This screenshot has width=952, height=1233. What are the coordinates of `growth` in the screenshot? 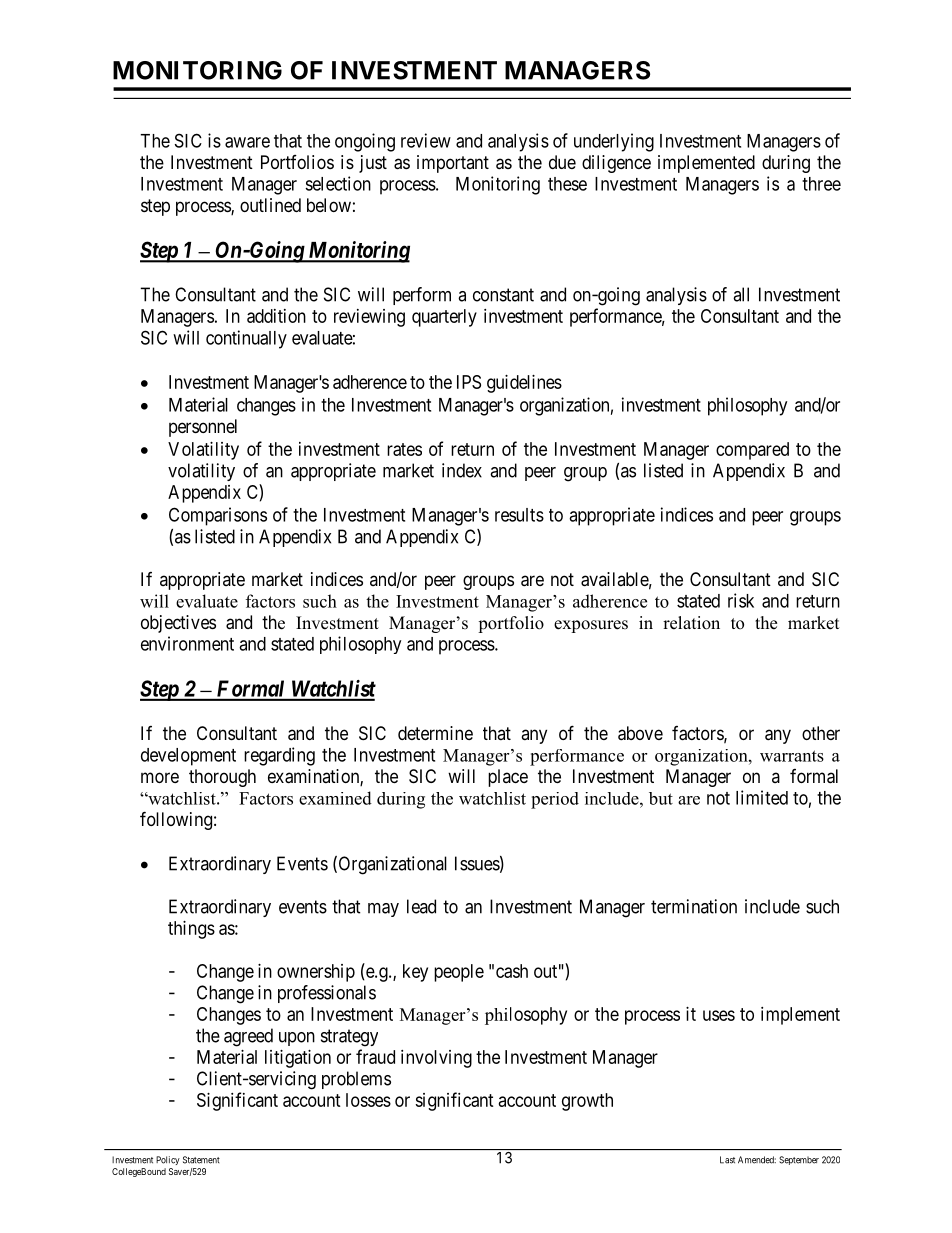 It's located at (587, 1102).
